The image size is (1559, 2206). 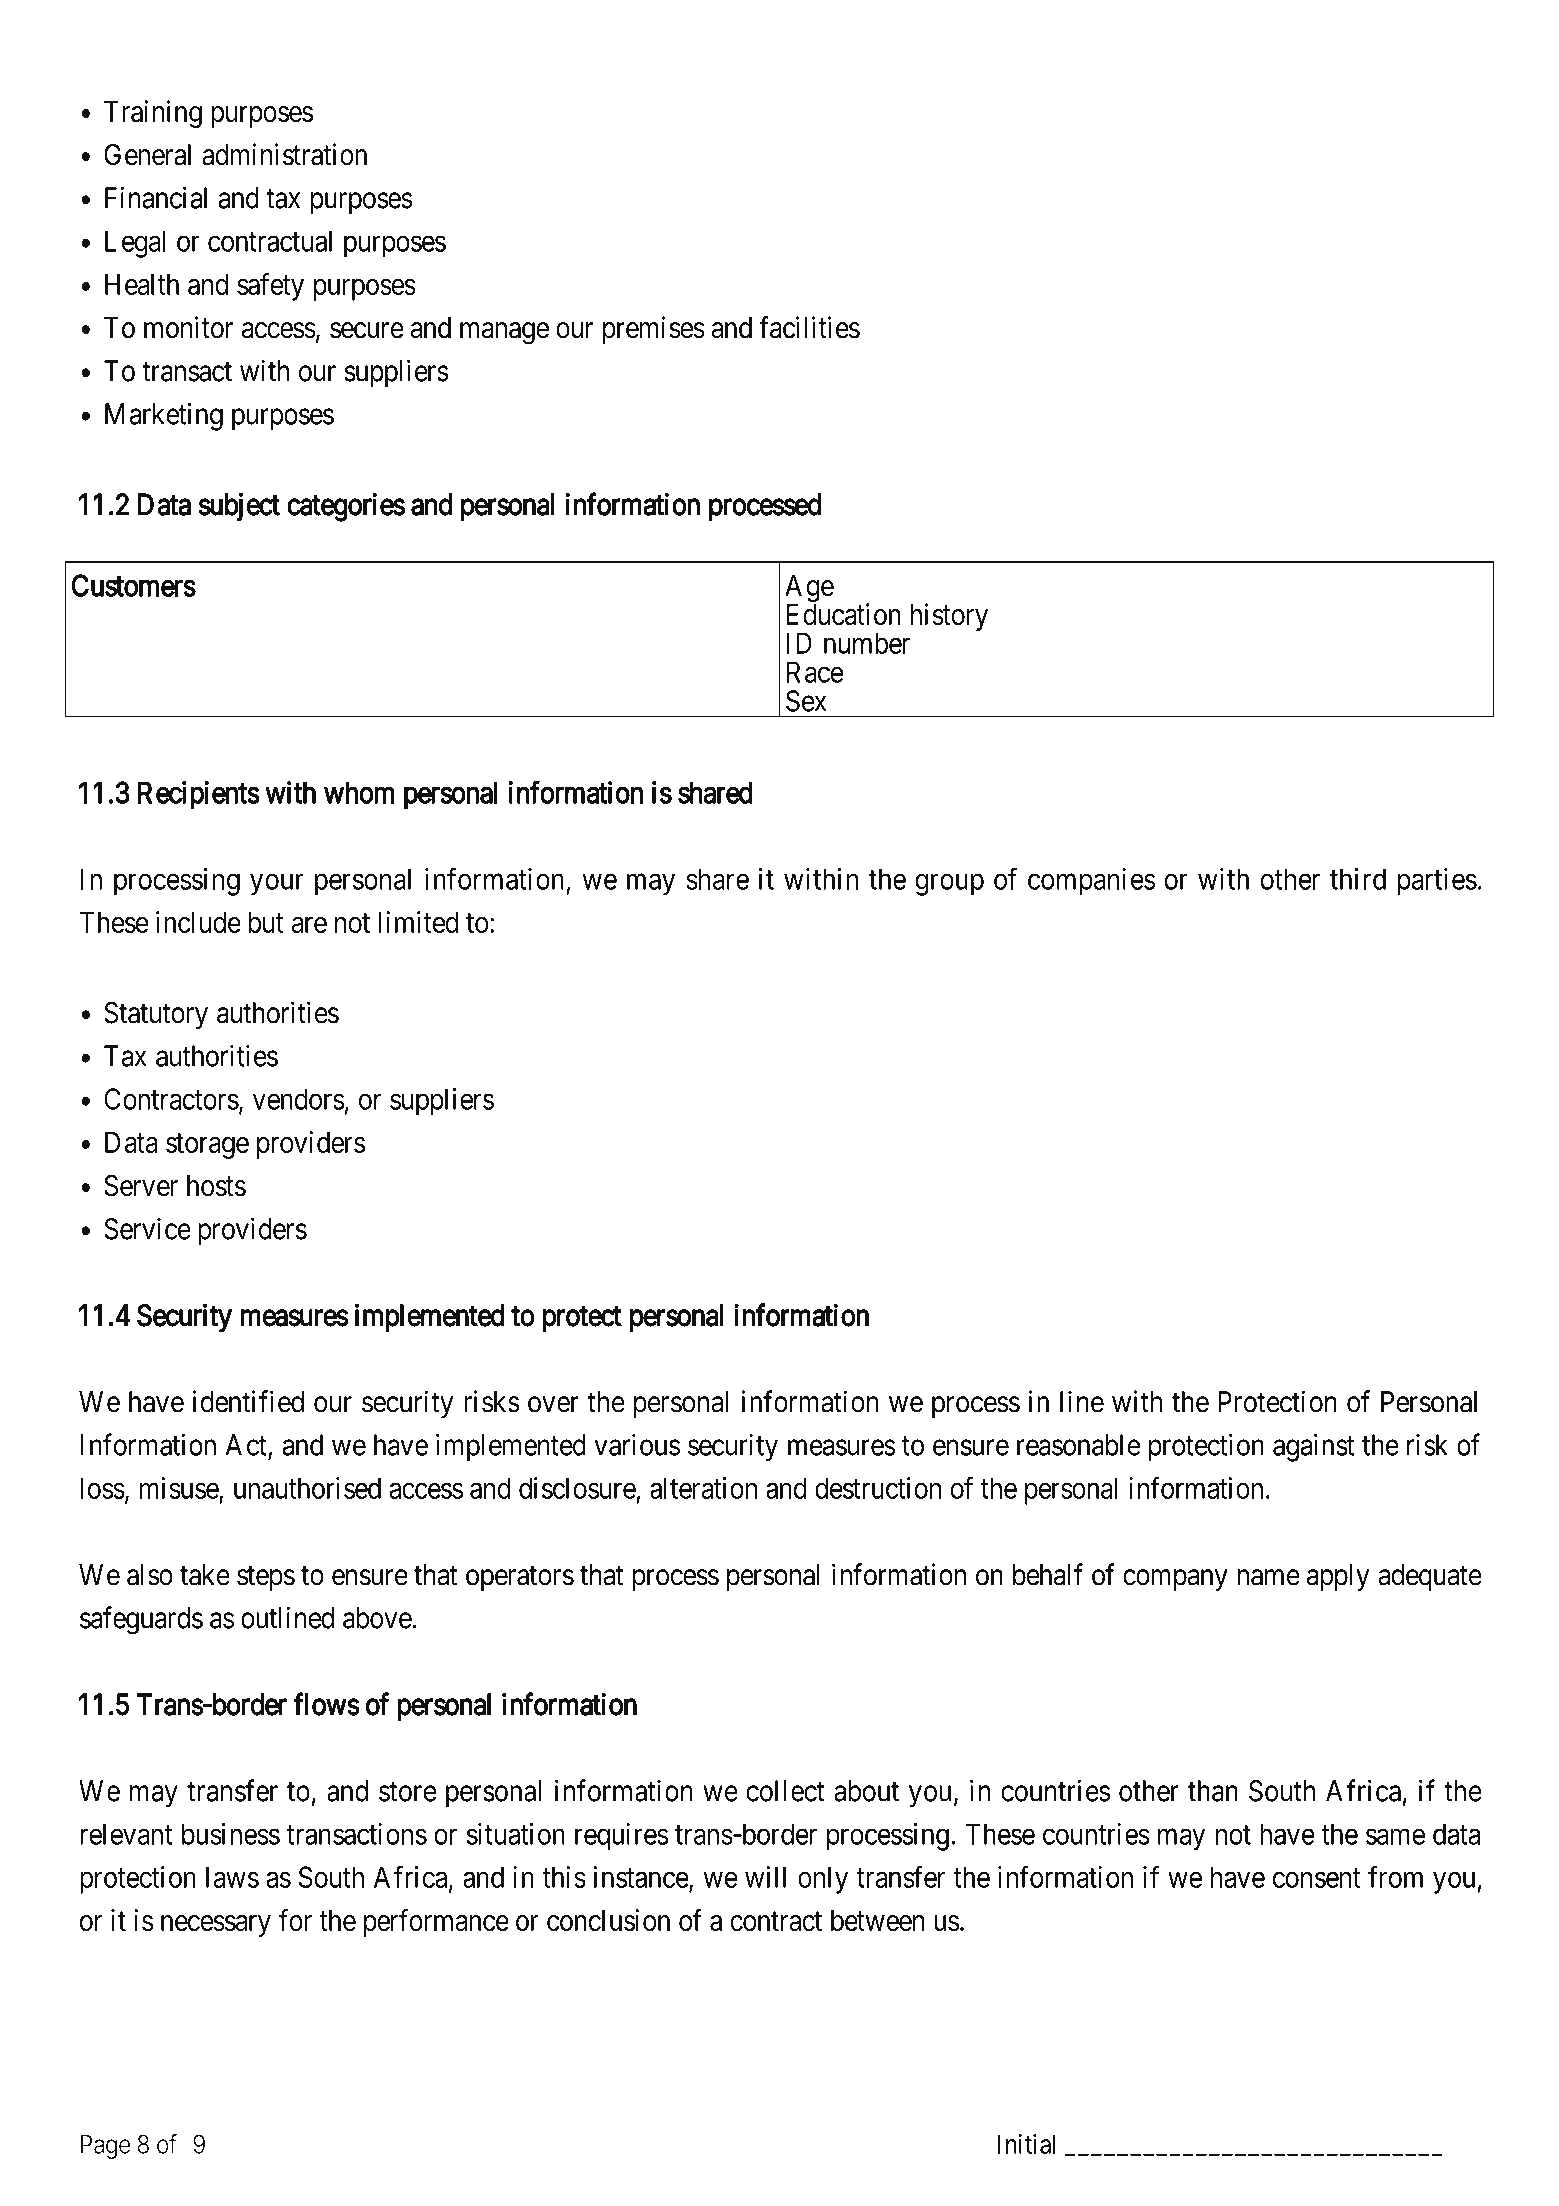 I want to click on Sex, so click(x=806, y=701).
